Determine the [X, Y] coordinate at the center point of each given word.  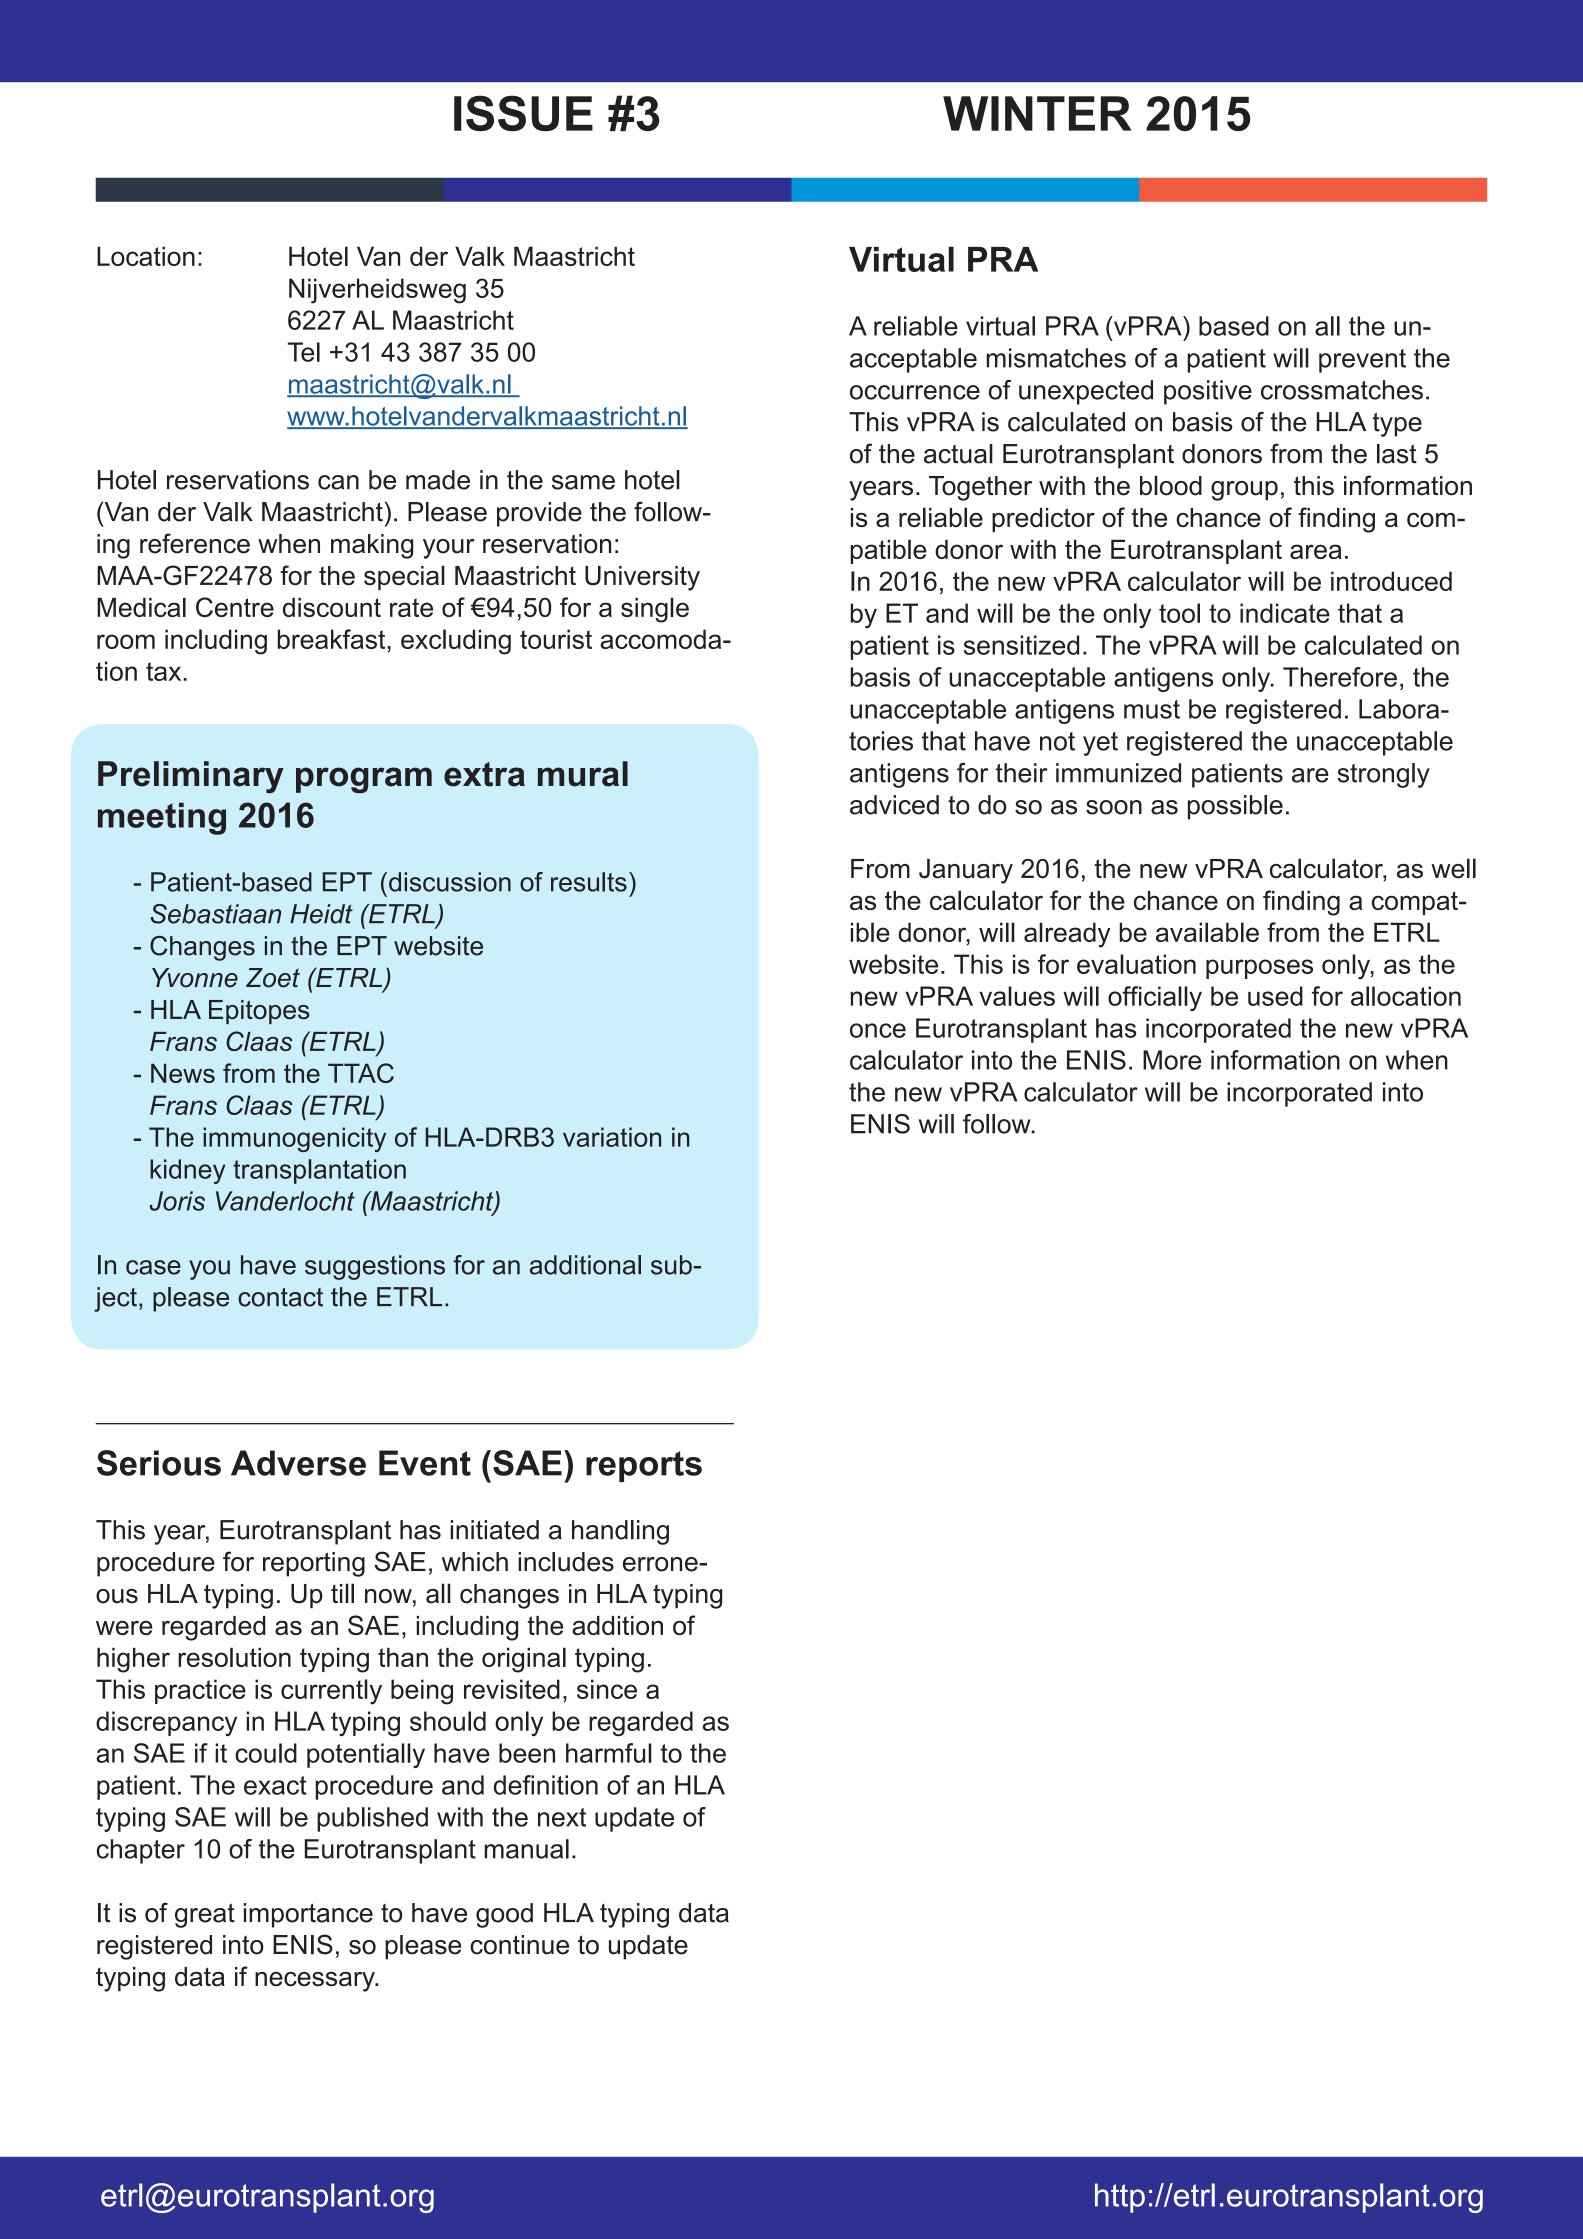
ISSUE [523, 113]
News [183, 1073]
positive [1208, 392]
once [878, 1030]
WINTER [1037, 113]
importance [308, 1915]
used [1275, 996]
